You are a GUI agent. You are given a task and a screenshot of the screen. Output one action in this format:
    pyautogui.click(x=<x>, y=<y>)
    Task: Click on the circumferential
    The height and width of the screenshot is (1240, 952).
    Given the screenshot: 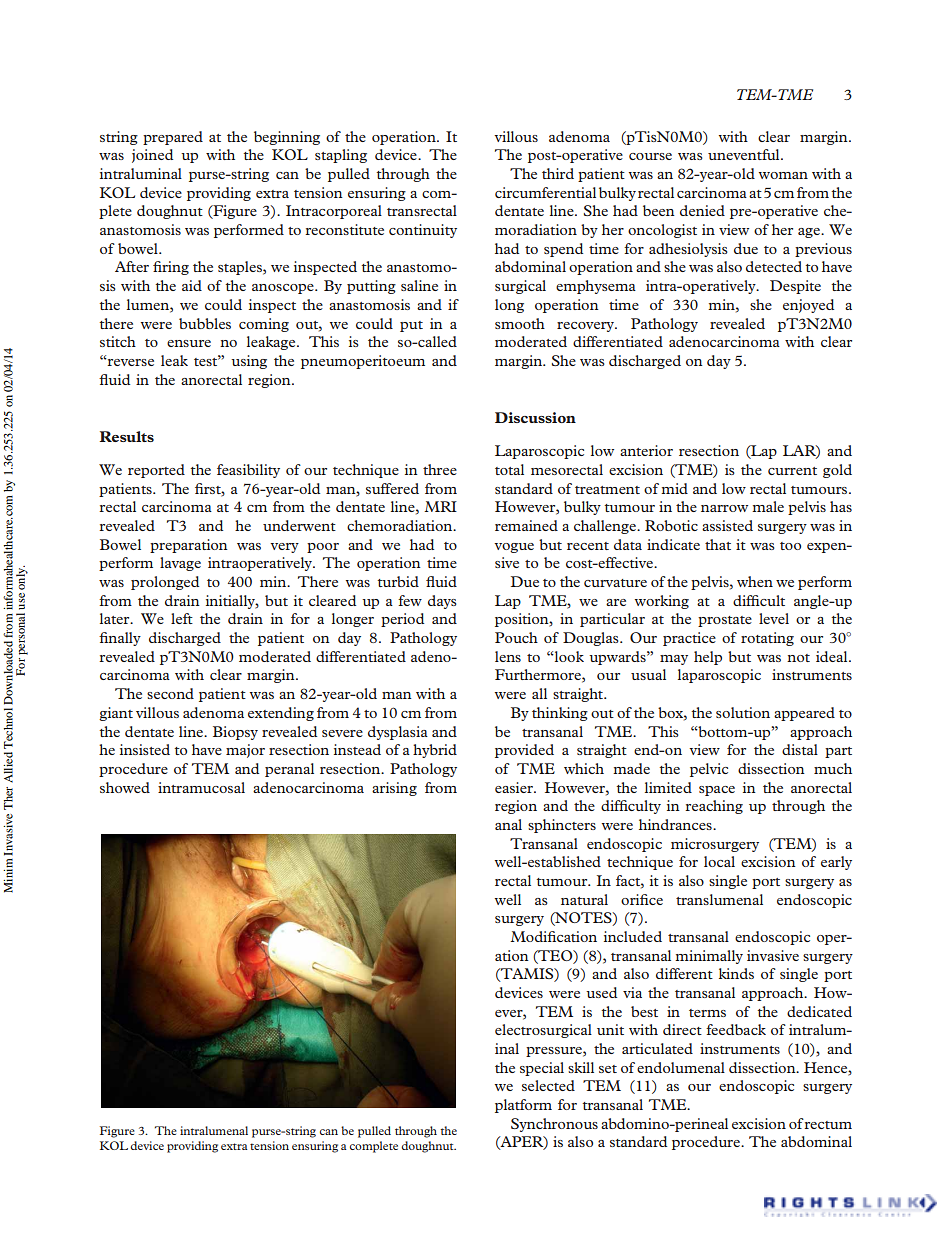 What is the action you would take?
    pyautogui.click(x=545, y=192)
